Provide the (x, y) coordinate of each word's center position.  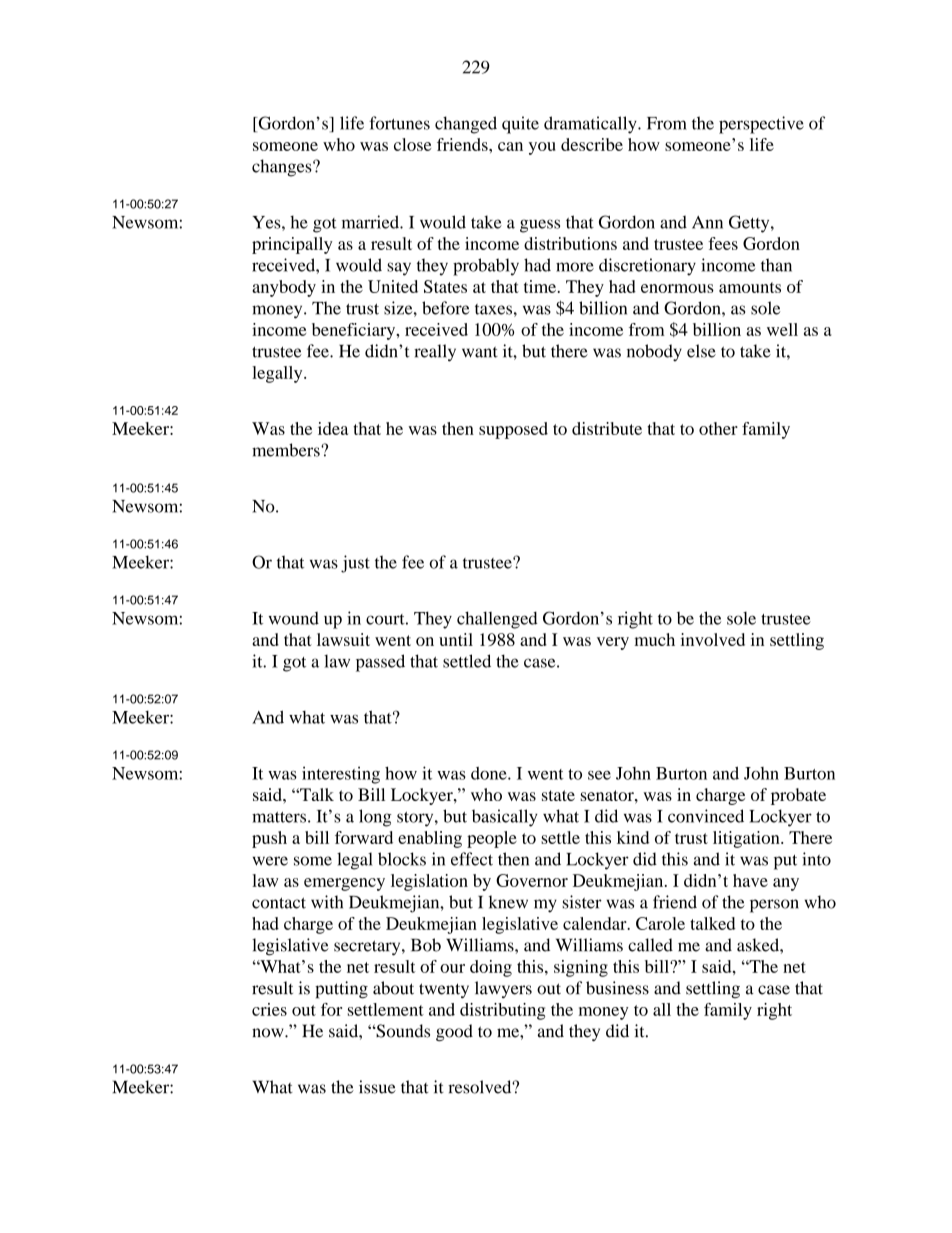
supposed (513, 430)
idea (333, 428)
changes (283, 168)
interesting (341, 775)
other (718, 428)
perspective (761, 125)
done (490, 773)
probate (798, 796)
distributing (502, 1011)
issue (377, 1087)
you (542, 148)
